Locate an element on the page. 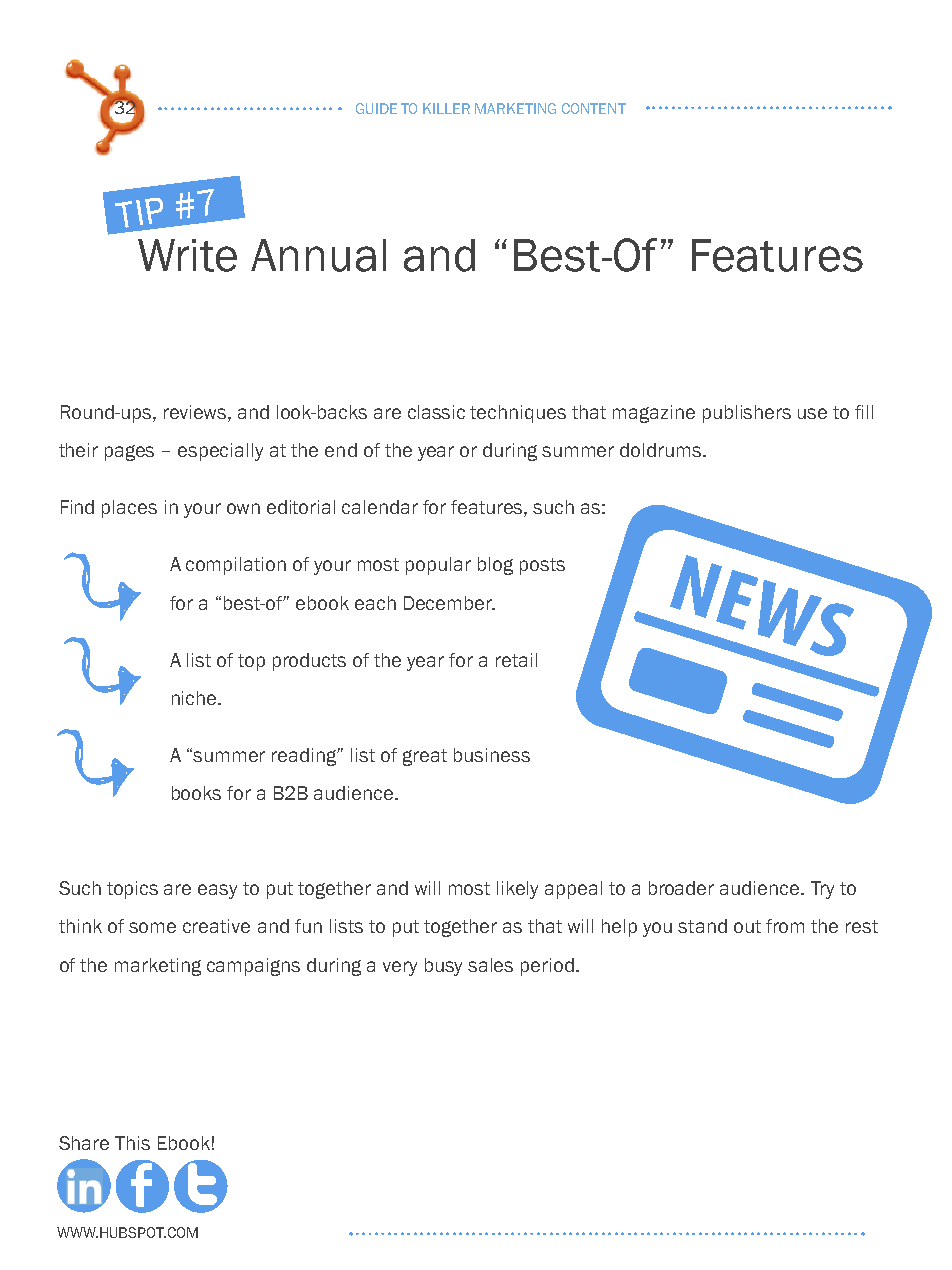  This is located at coordinates (132, 1143).
